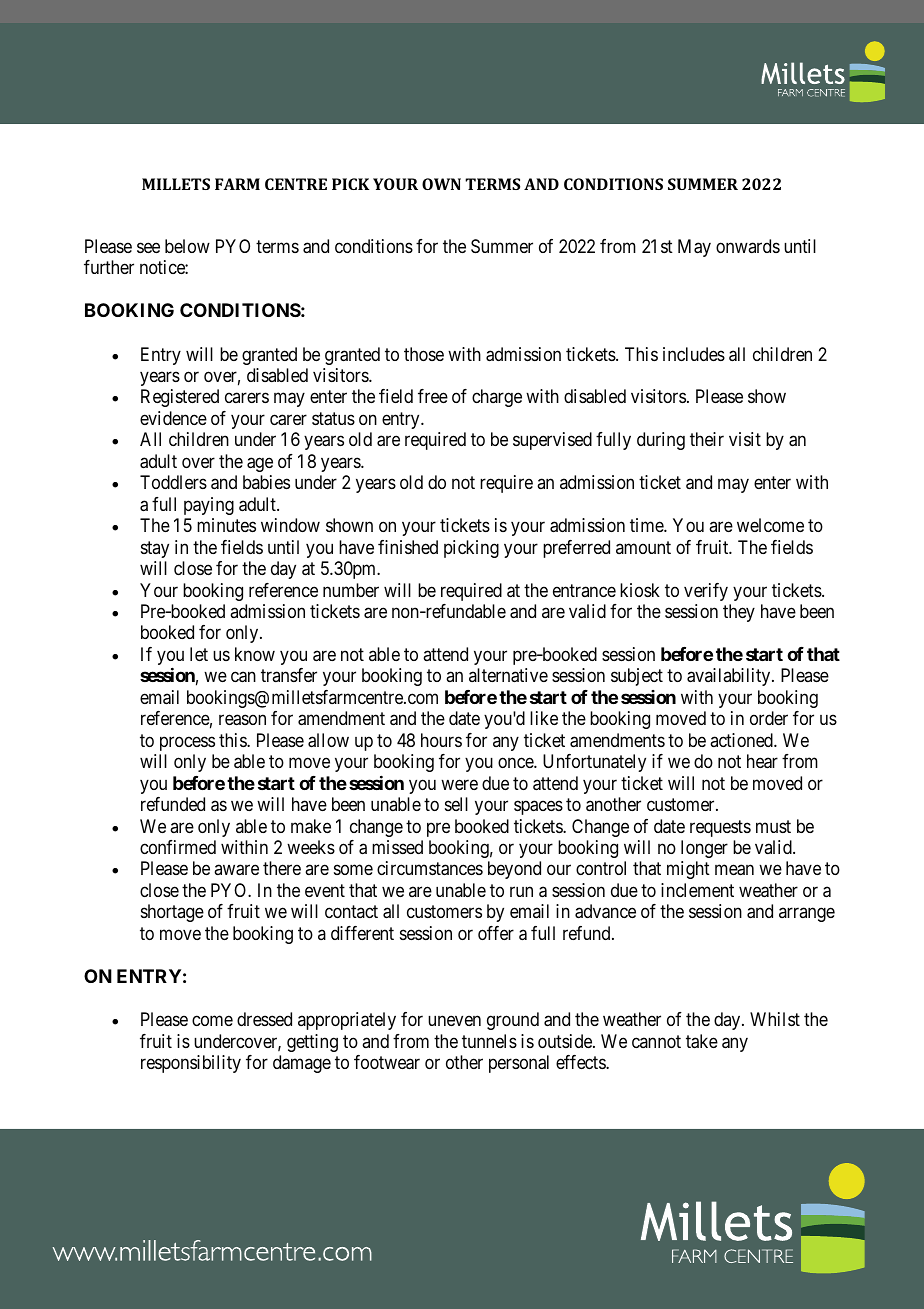 Image resolution: width=924 pixels, height=1309 pixels. Describe the element at coordinates (706, 592) in the document. I see `verify` at that location.
